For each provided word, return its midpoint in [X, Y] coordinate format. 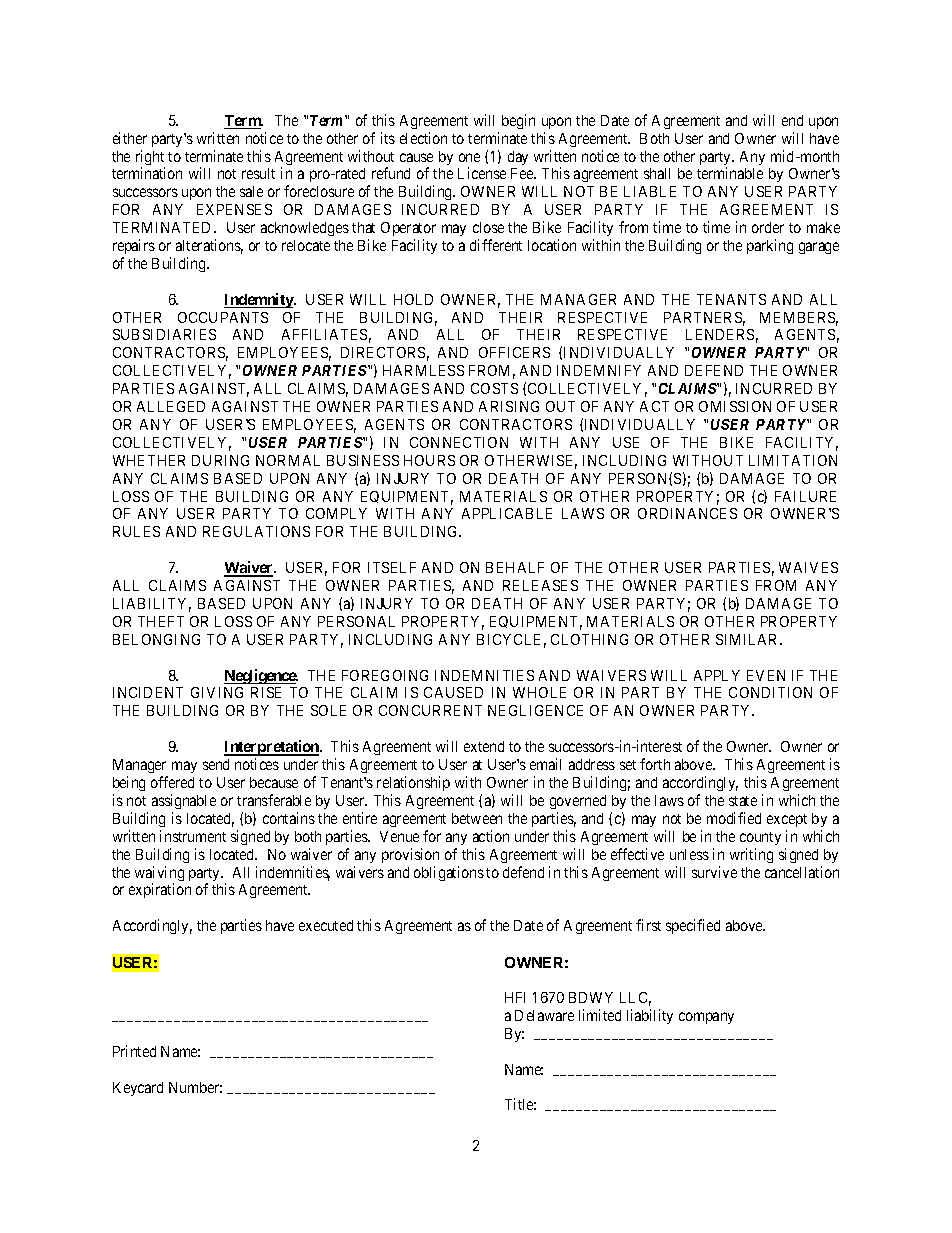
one [469, 157]
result [258, 173]
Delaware [544, 1015]
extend [484, 746]
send [216, 764]
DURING [220, 460]
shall [657, 173]
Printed [134, 1051]
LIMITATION [793, 460]
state [743, 801]
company [706, 1018]
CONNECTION [459, 442]
